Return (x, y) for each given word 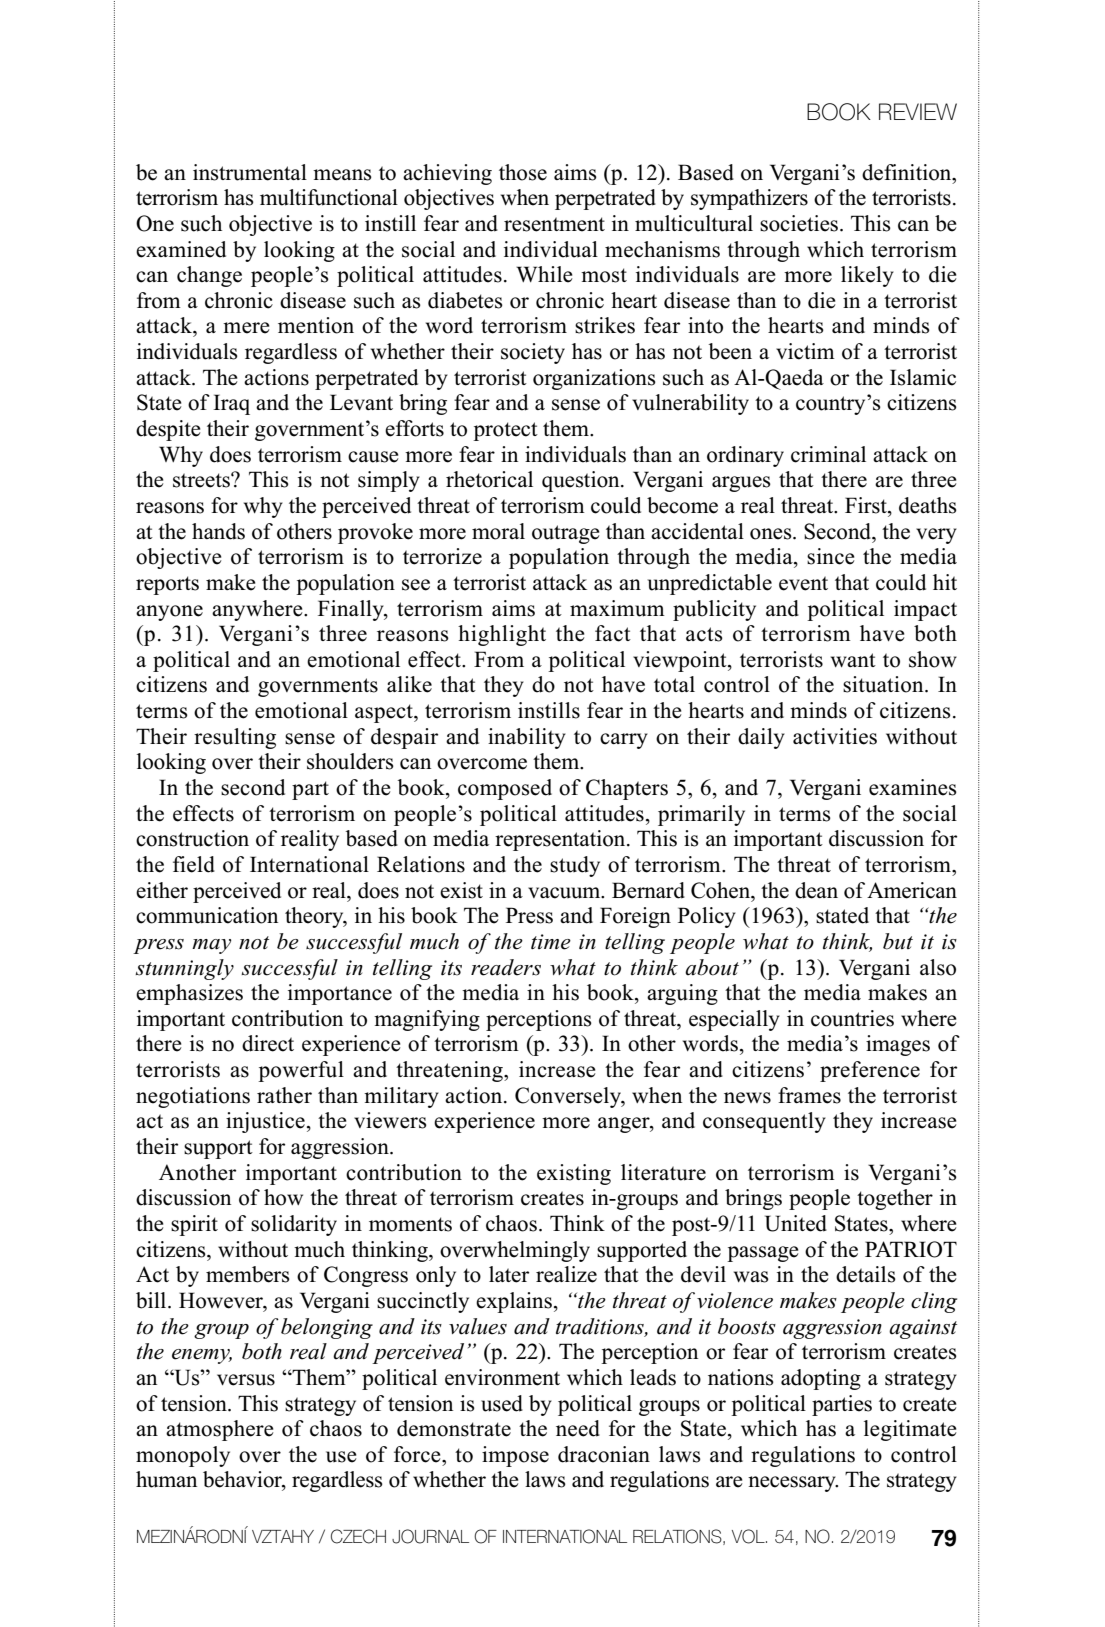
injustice (265, 1122)
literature (663, 1172)
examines (913, 787)
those (523, 172)
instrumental (250, 172)
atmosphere (219, 1430)
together (895, 1199)
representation (561, 840)
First (867, 505)
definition (908, 172)
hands (218, 531)
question (582, 481)
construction (192, 838)
